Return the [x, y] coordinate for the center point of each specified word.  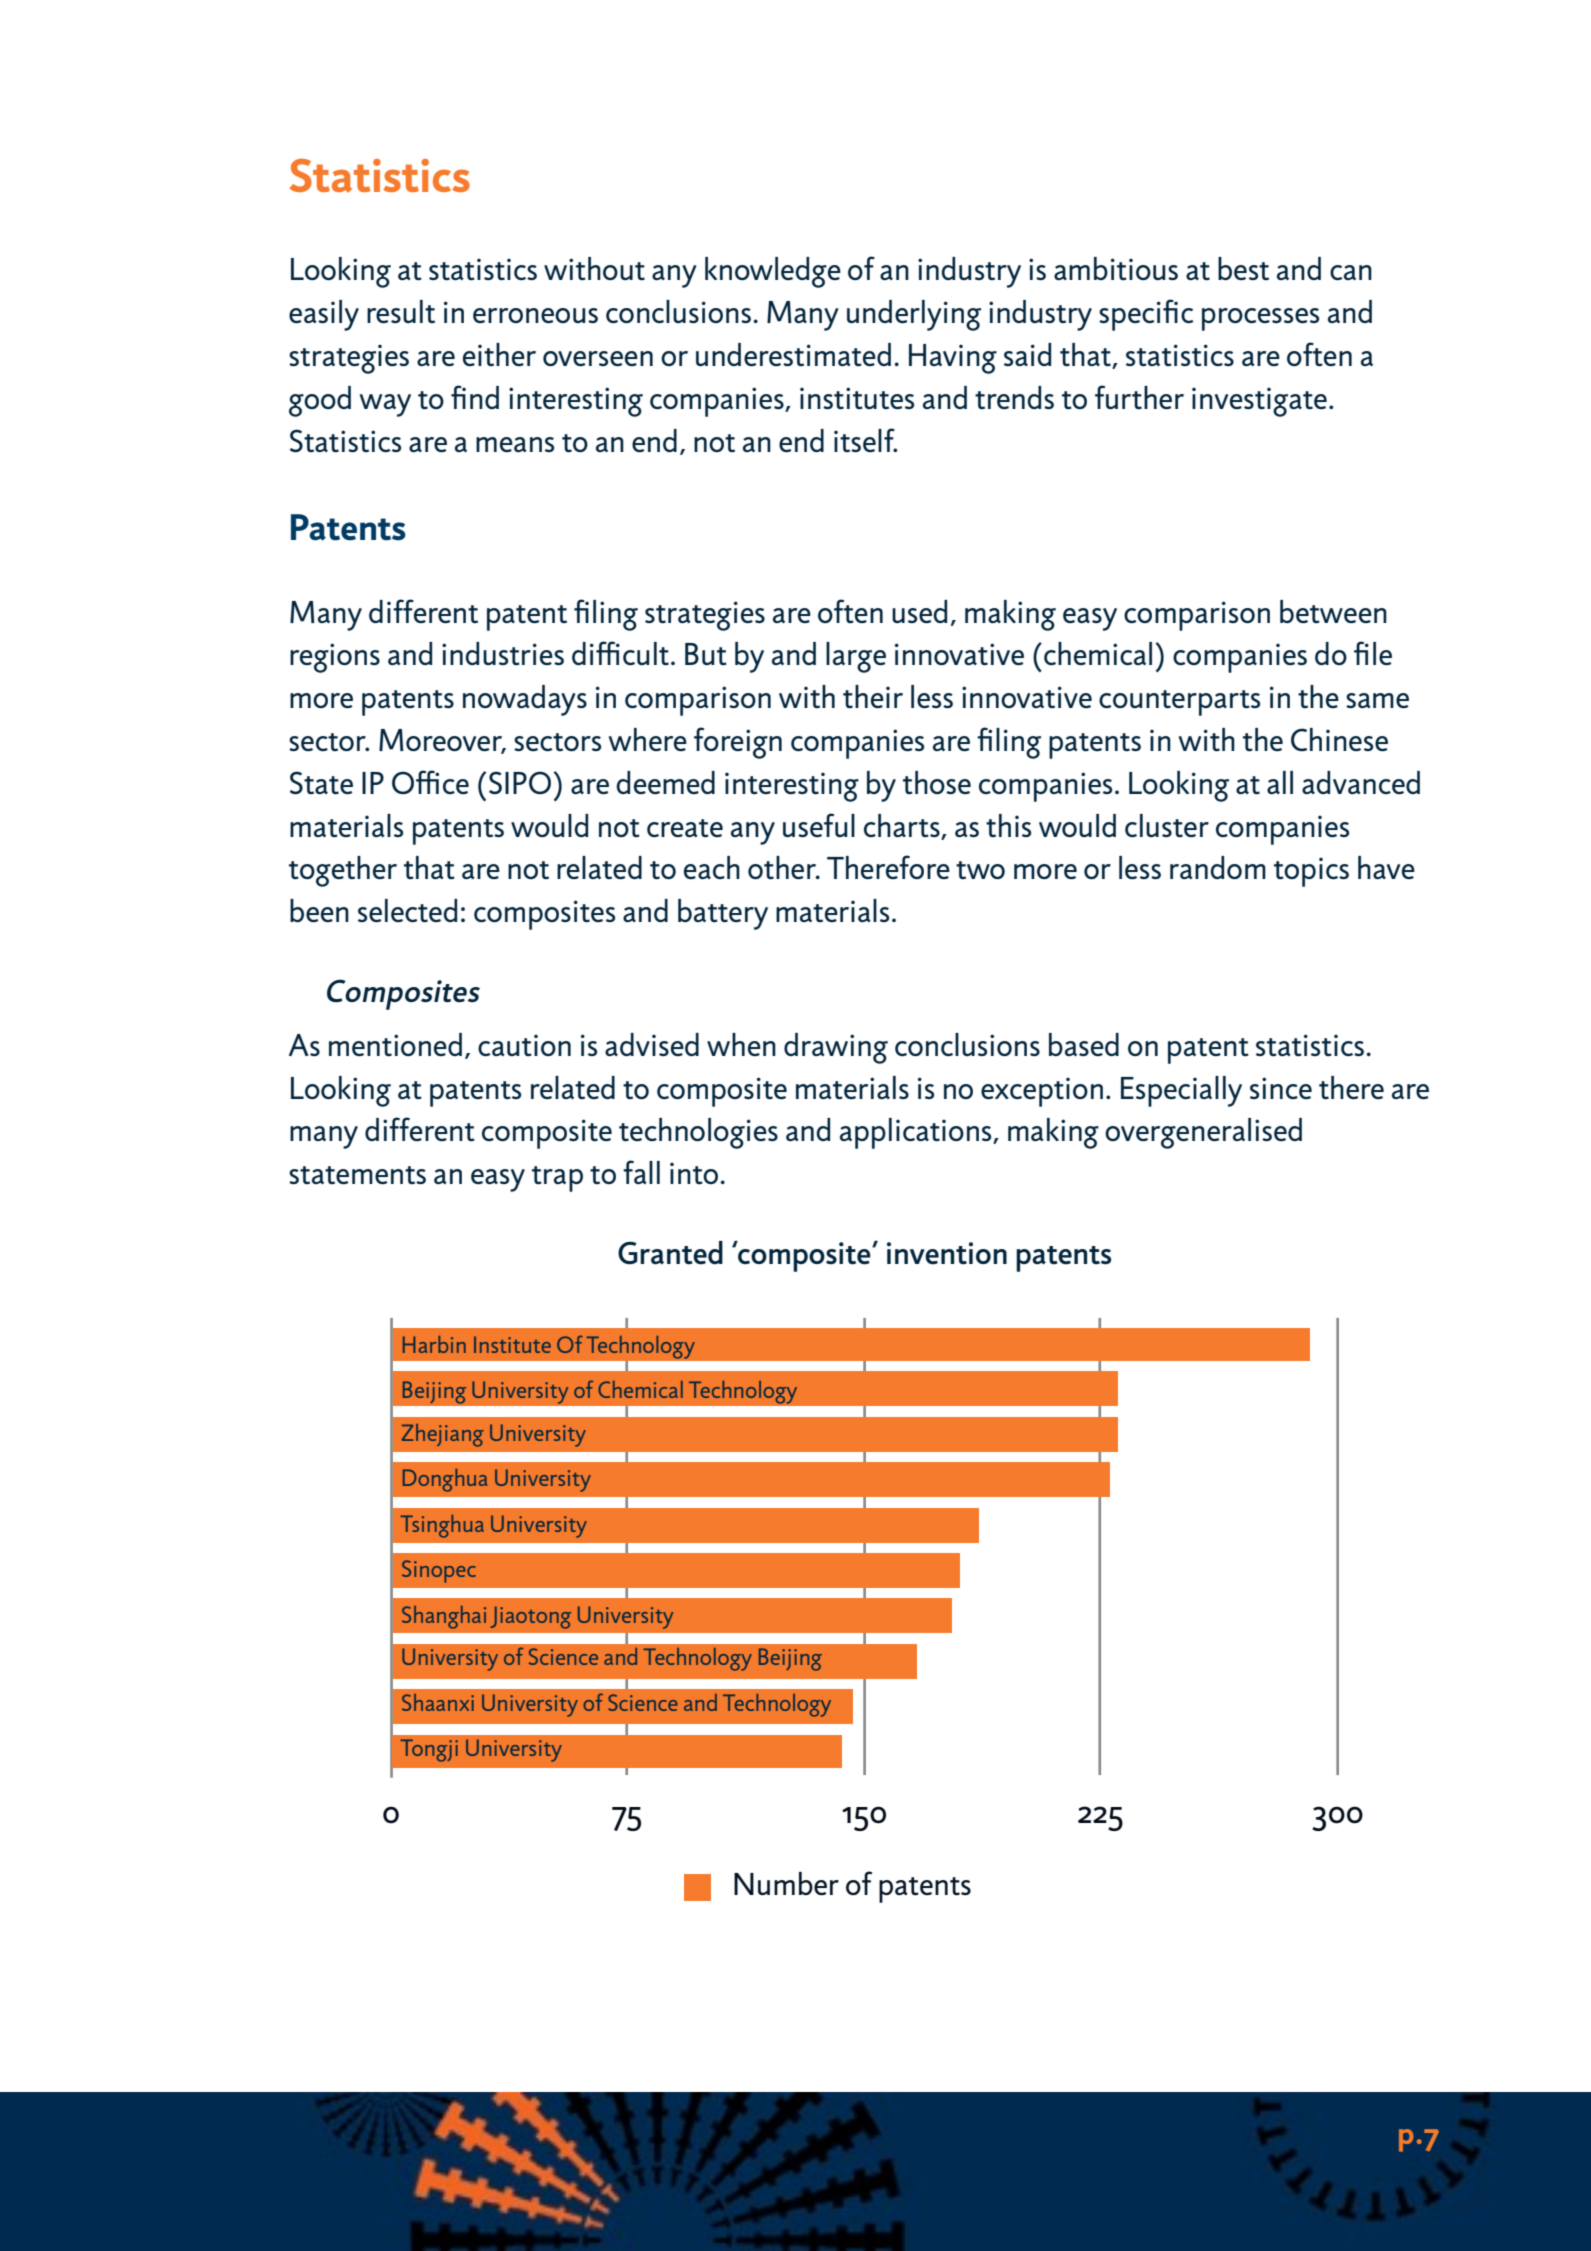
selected [407, 910]
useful [819, 825]
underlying [914, 315]
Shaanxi [438, 1702]
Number [786, 1883]
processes [1260, 319]
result [401, 311]
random [1218, 867]
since [1281, 1088]
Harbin [434, 1344]
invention [947, 1253]
